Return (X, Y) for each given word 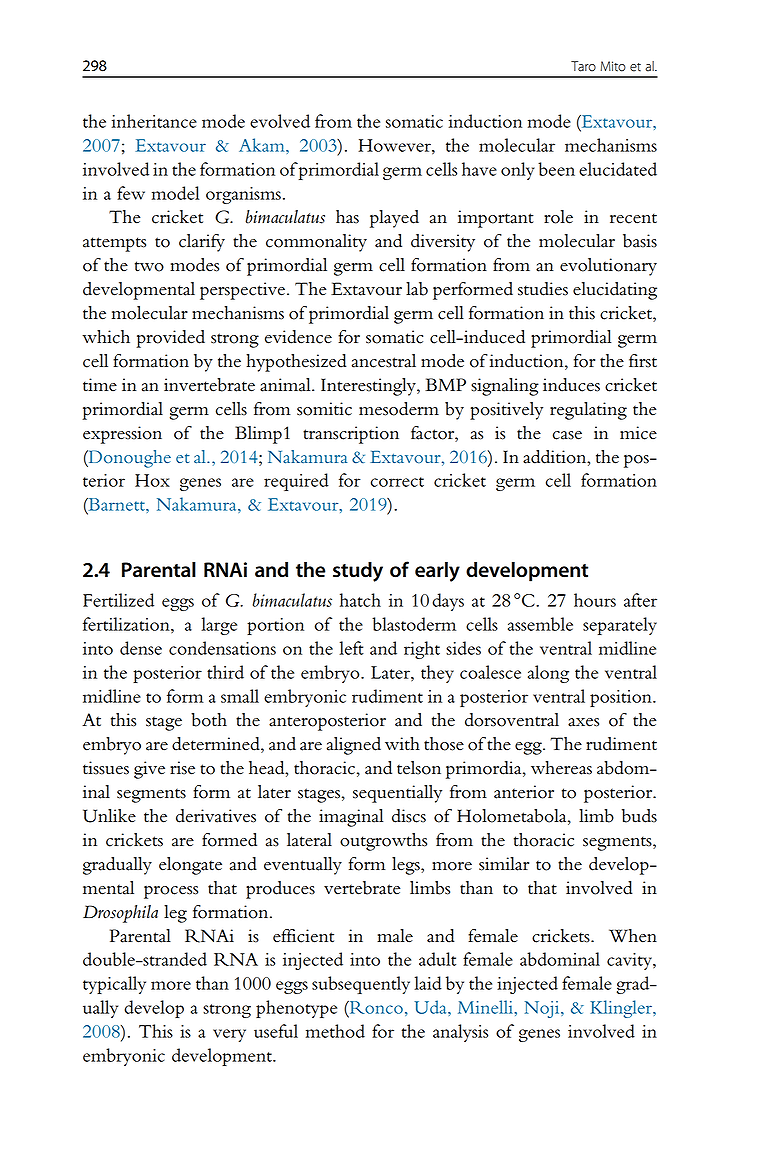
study (358, 572)
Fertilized (118, 600)
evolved (280, 121)
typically (114, 985)
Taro (583, 66)
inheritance (154, 121)
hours (595, 600)
